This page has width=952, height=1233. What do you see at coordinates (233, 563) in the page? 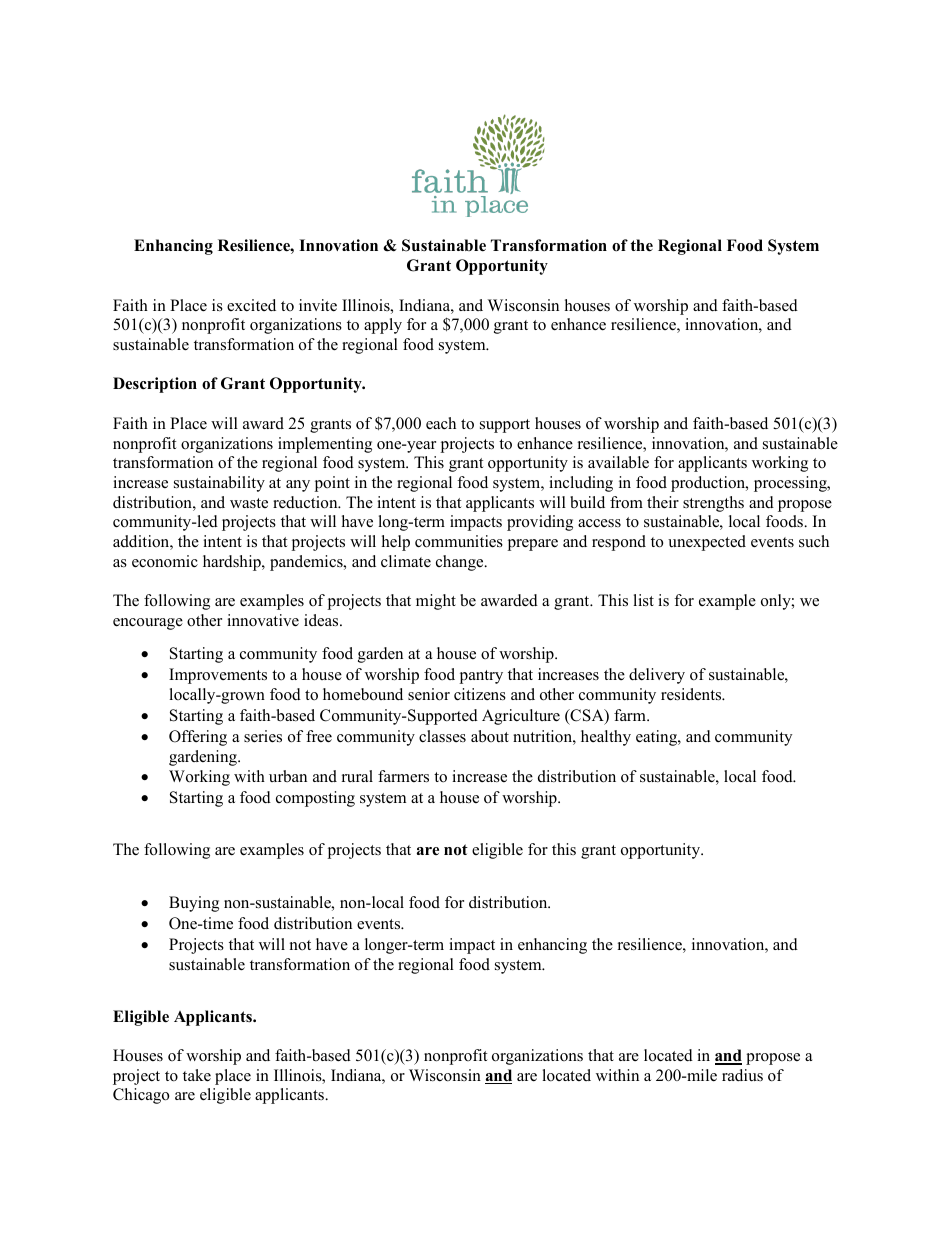
I see `hardship` at bounding box center [233, 563].
